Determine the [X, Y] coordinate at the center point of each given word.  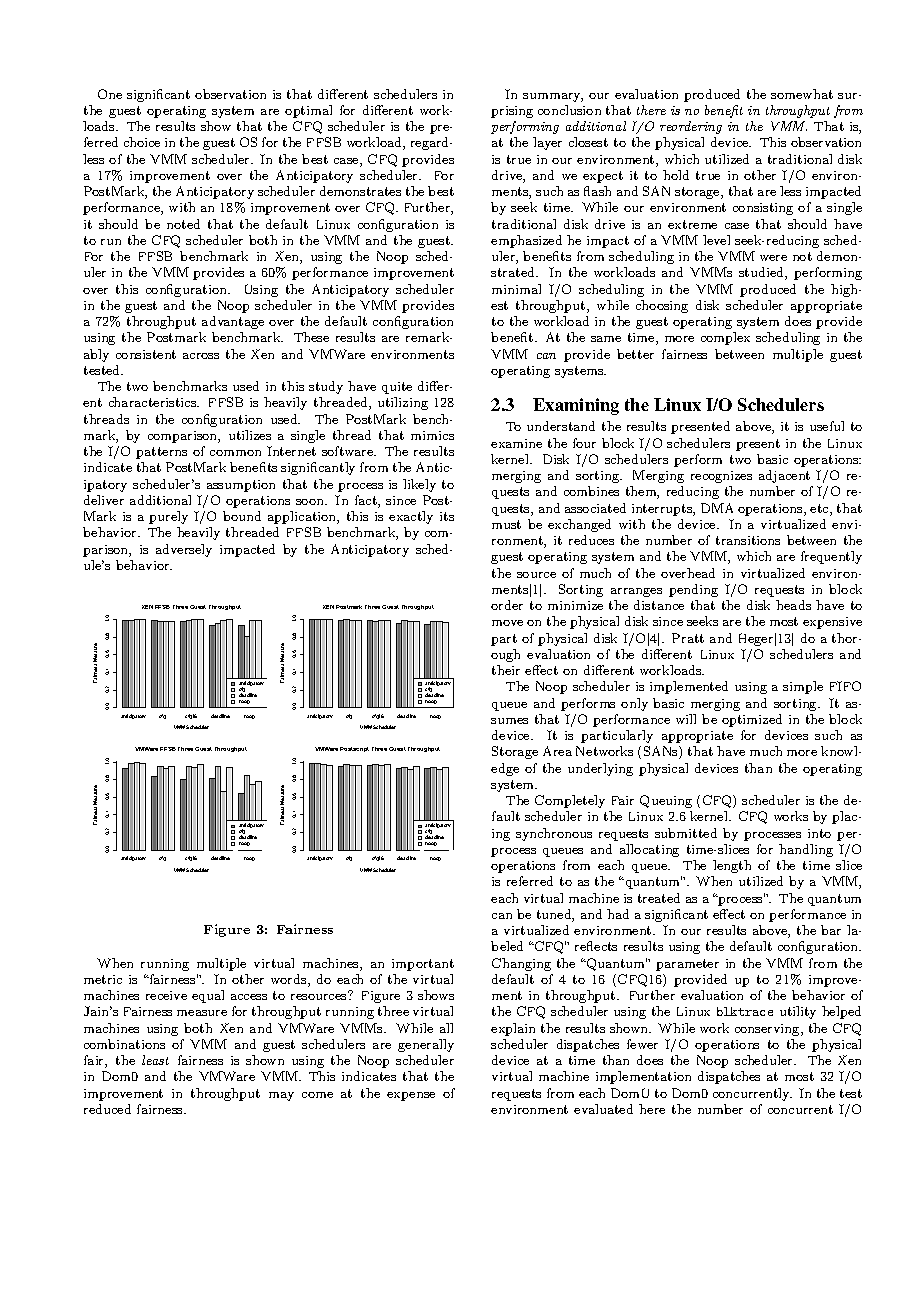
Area [557, 751]
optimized [752, 720]
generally [426, 1045]
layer [547, 143]
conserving [768, 1030]
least [155, 1060]
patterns [161, 453]
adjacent [784, 476]
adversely [184, 550]
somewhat [802, 94]
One [110, 94]
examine [516, 443]
